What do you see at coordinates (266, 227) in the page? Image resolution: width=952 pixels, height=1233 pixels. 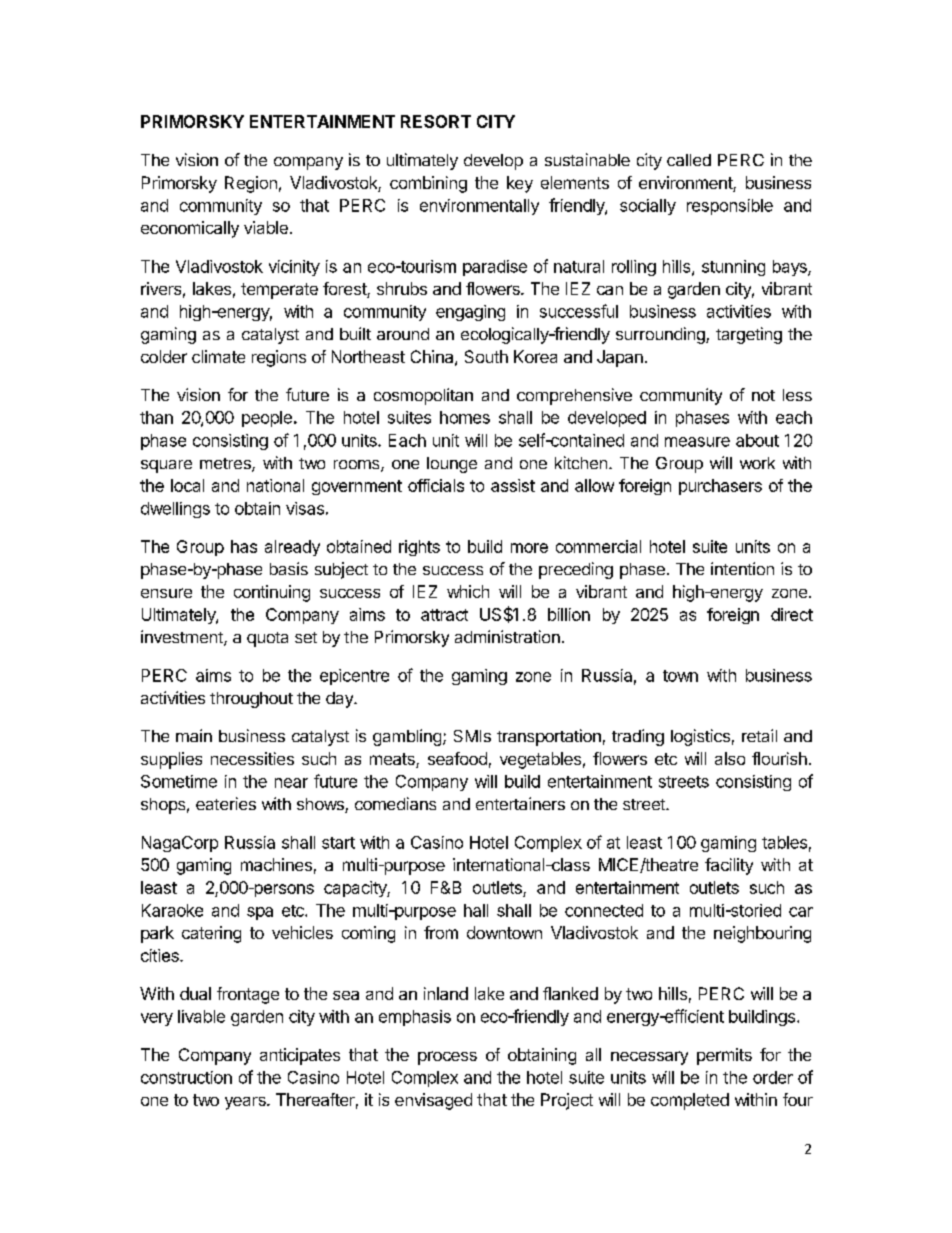 I see `viable` at bounding box center [266, 227].
